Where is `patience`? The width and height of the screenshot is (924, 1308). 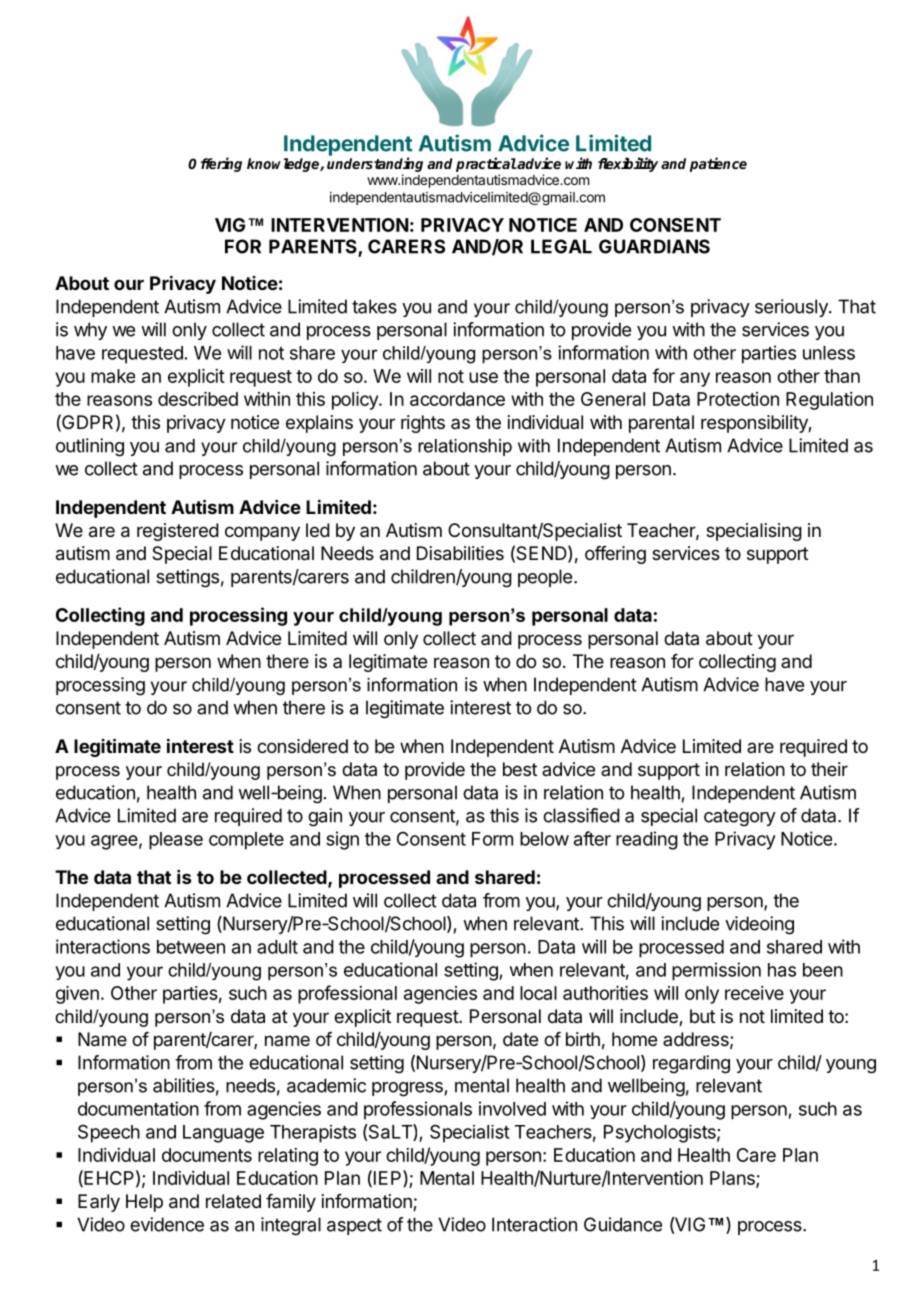
patience is located at coordinates (718, 164).
